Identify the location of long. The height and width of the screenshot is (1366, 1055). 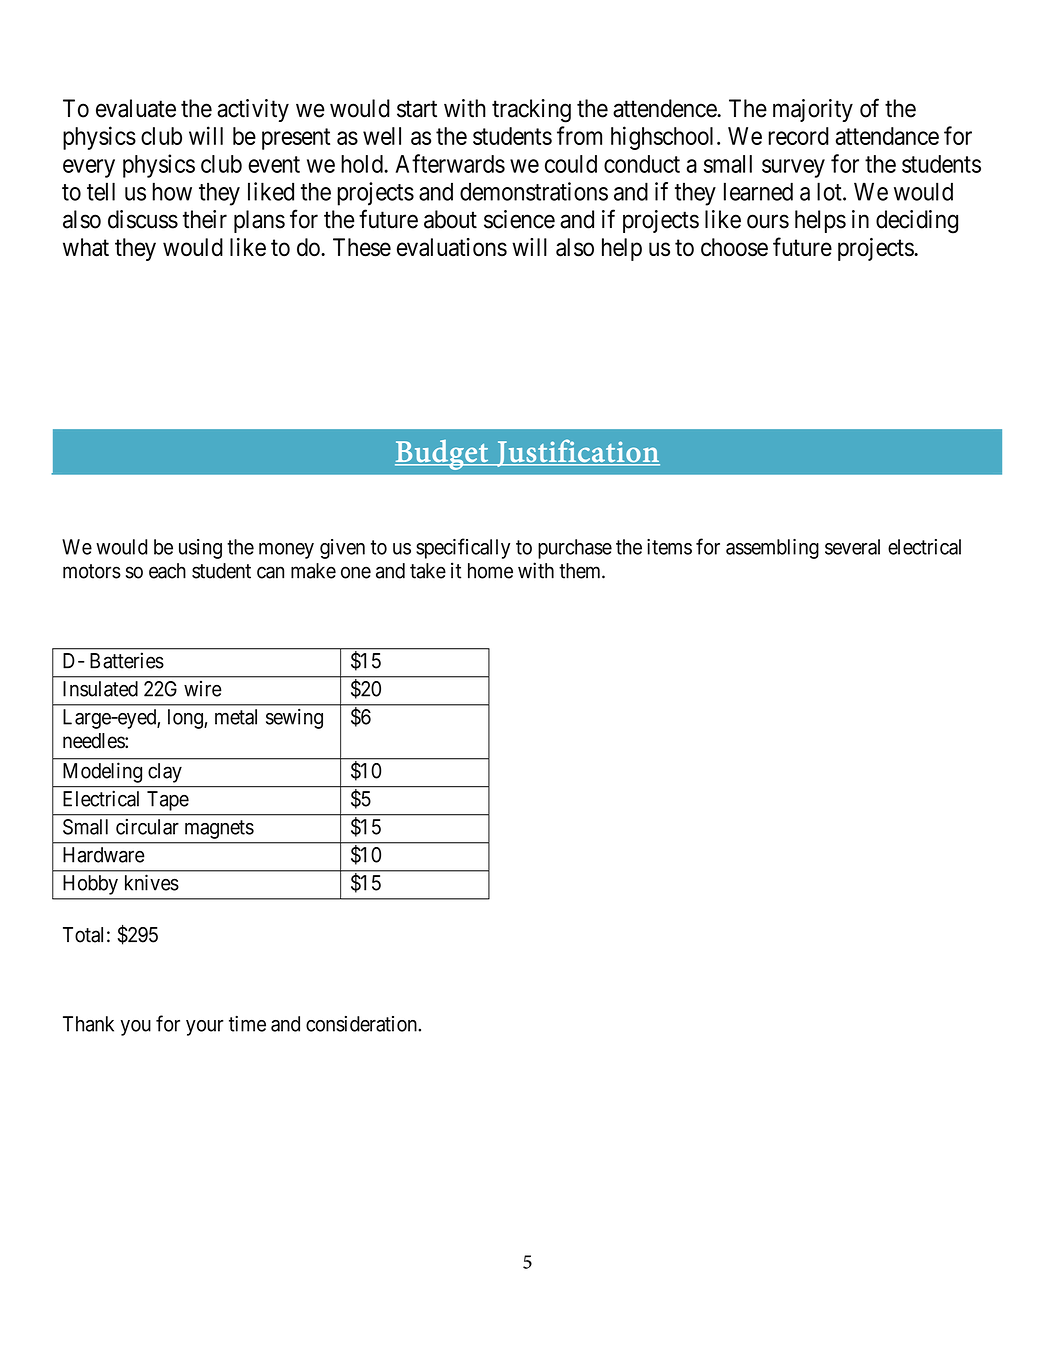
(186, 719).
